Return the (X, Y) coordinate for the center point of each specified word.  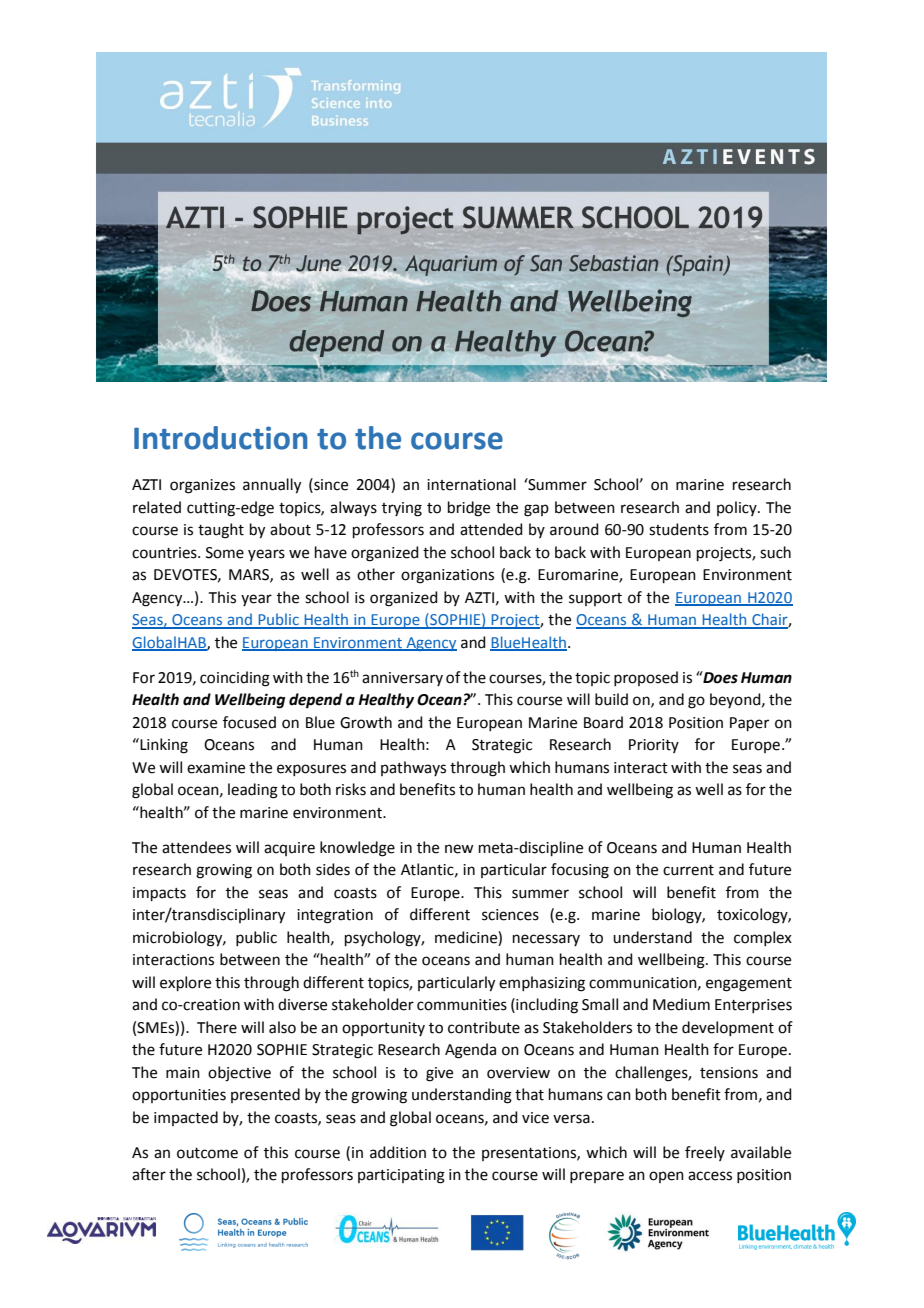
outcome (207, 1153)
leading (253, 791)
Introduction (221, 438)
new (459, 849)
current (688, 870)
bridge (469, 509)
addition (398, 1152)
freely (705, 1153)
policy (738, 508)
